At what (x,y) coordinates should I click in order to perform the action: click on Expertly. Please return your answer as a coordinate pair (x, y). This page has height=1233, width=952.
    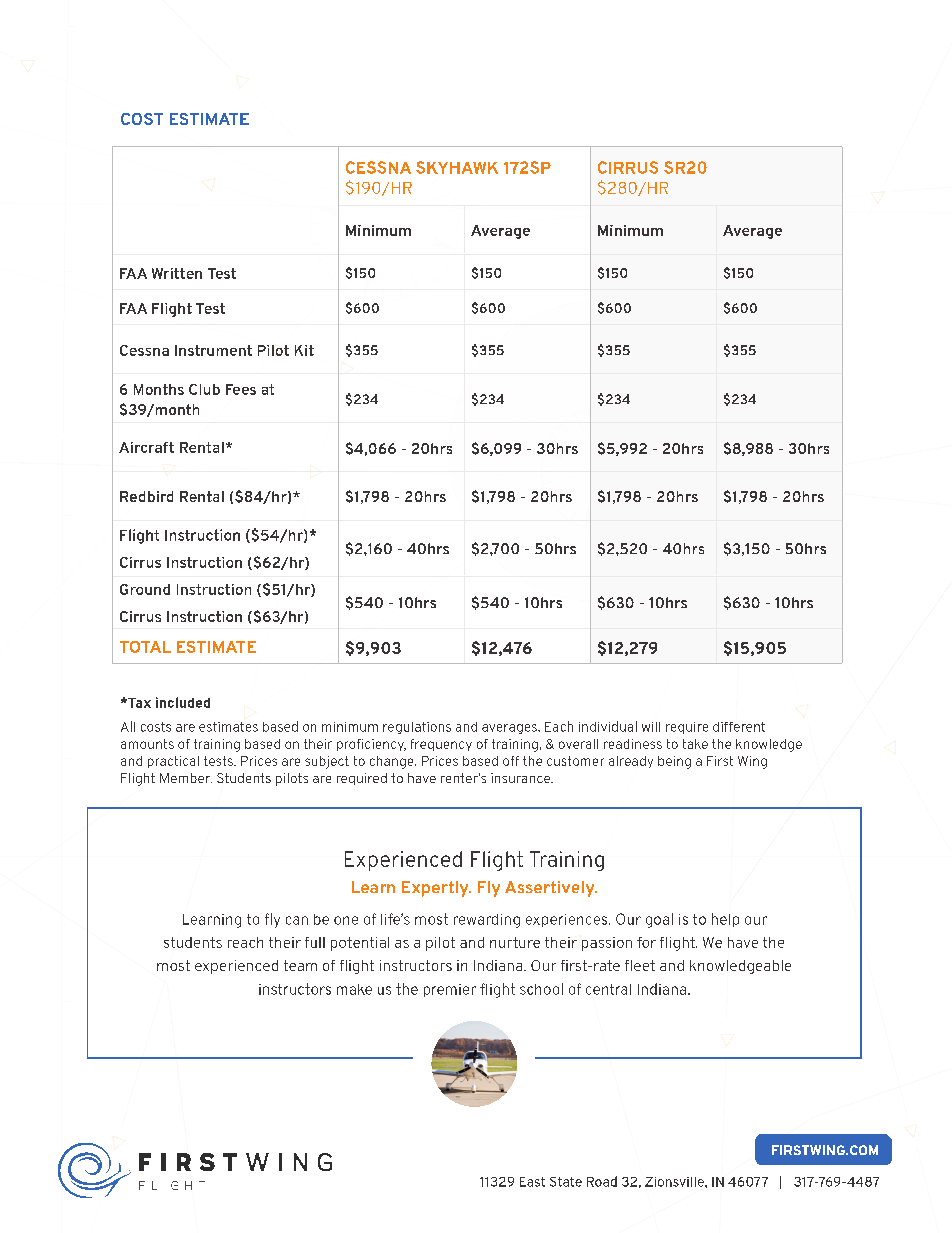
    Looking at the image, I should click on (436, 889).
